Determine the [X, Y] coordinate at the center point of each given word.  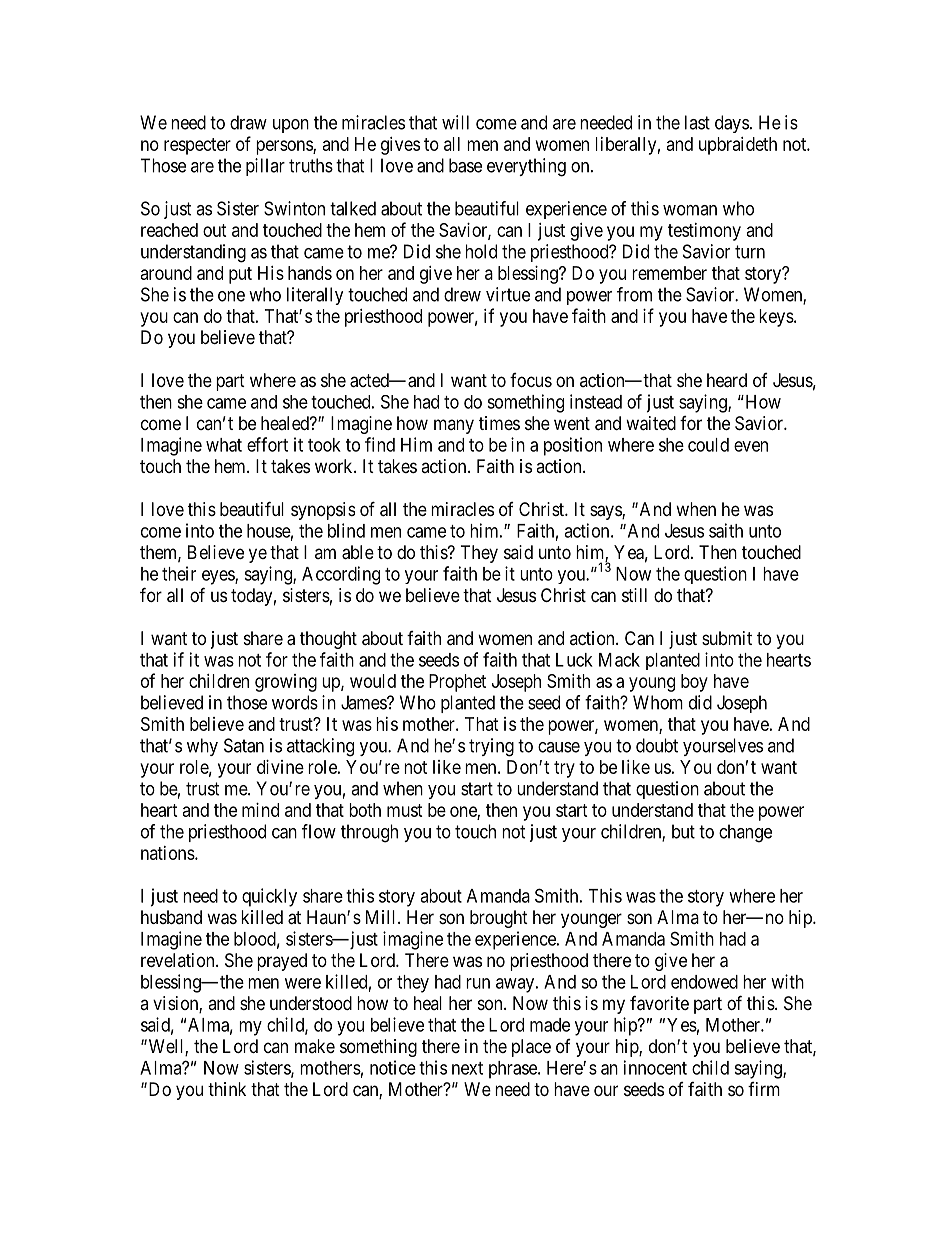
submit [727, 638]
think [227, 1089]
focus [531, 380]
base [465, 165]
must [405, 810]
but [683, 831]
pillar [265, 167]
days [732, 124]
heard [727, 380]
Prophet [457, 683]
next [467, 1068]
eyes [219, 577]
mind [260, 810]
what [224, 445]
